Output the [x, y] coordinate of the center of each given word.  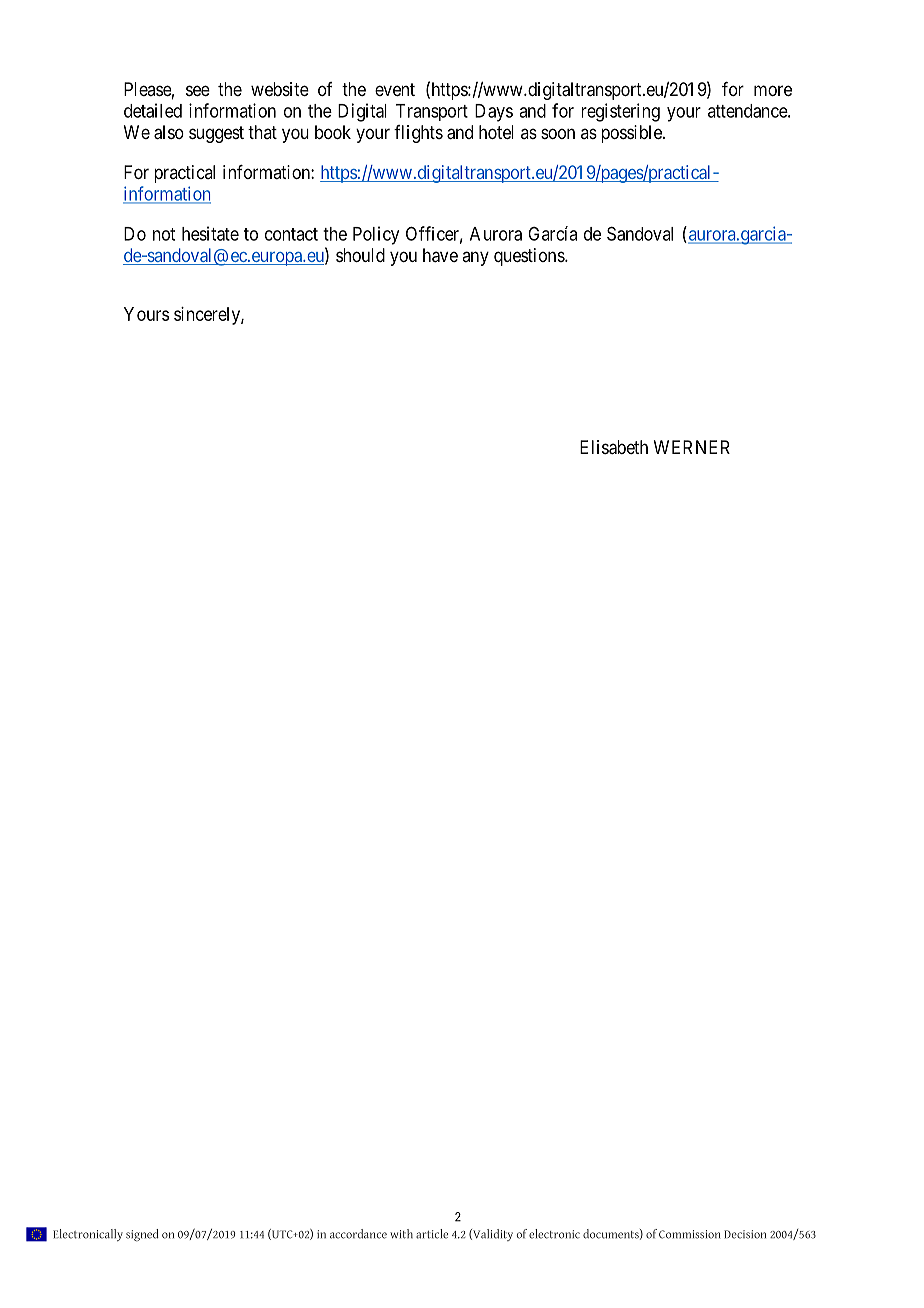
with [401, 1234]
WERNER [692, 447]
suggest [216, 134]
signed [142, 1235]
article [432, 1234]
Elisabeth [614, 447]
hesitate [210, 233]
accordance [358, 1234]
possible [632, 134]
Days [494, 113]
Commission [689, 1234]
